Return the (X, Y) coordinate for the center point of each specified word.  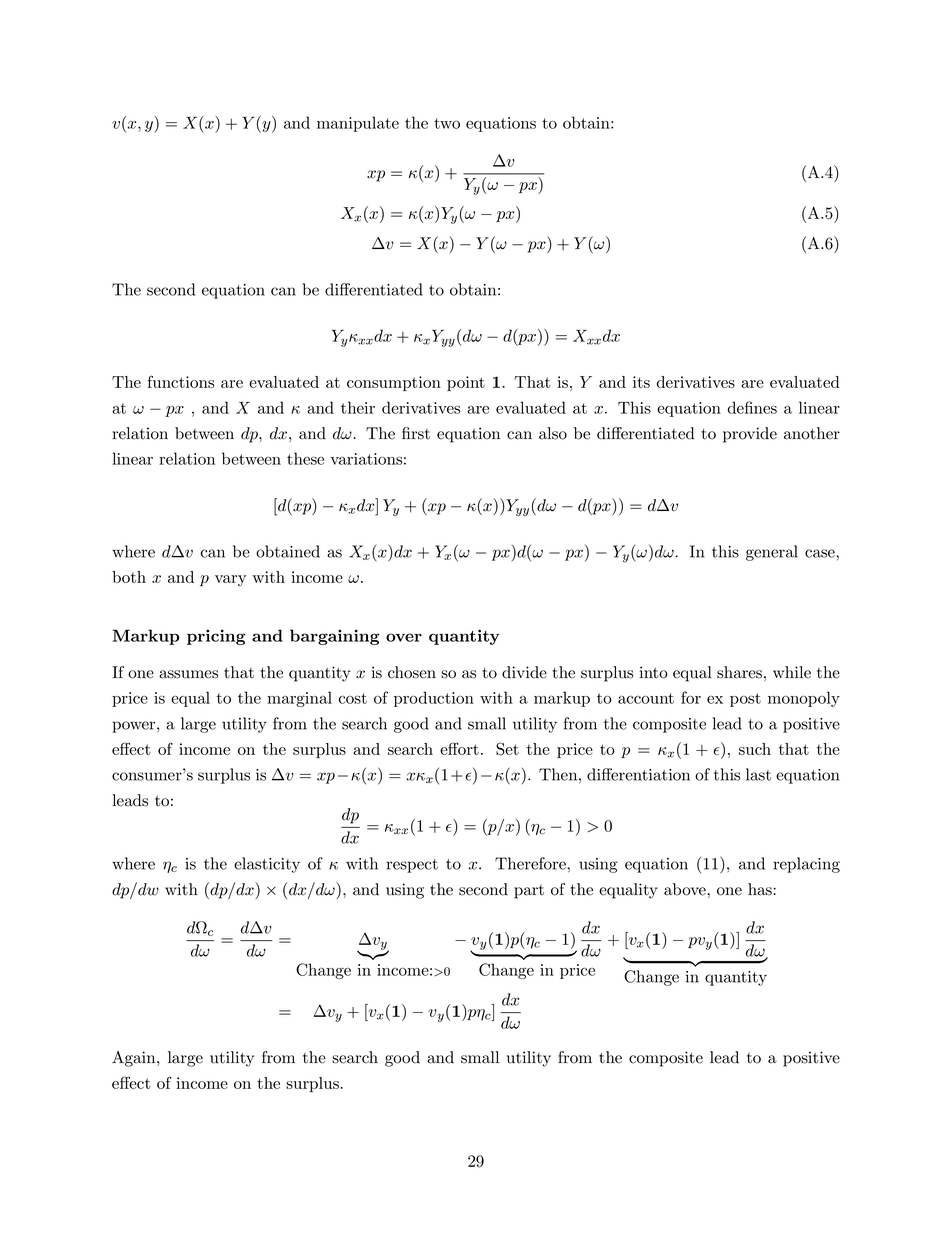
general (772, 553)
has (761, 889)
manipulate (358, 124)
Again (135, 1059)
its (641, 382)
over (404, 637)
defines (752, 407)
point (466, 383)
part (529, 892)
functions (180, 381)
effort (459, 748)
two (447, 123)
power (135, 727)
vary (230, 581)
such (755, 749)
